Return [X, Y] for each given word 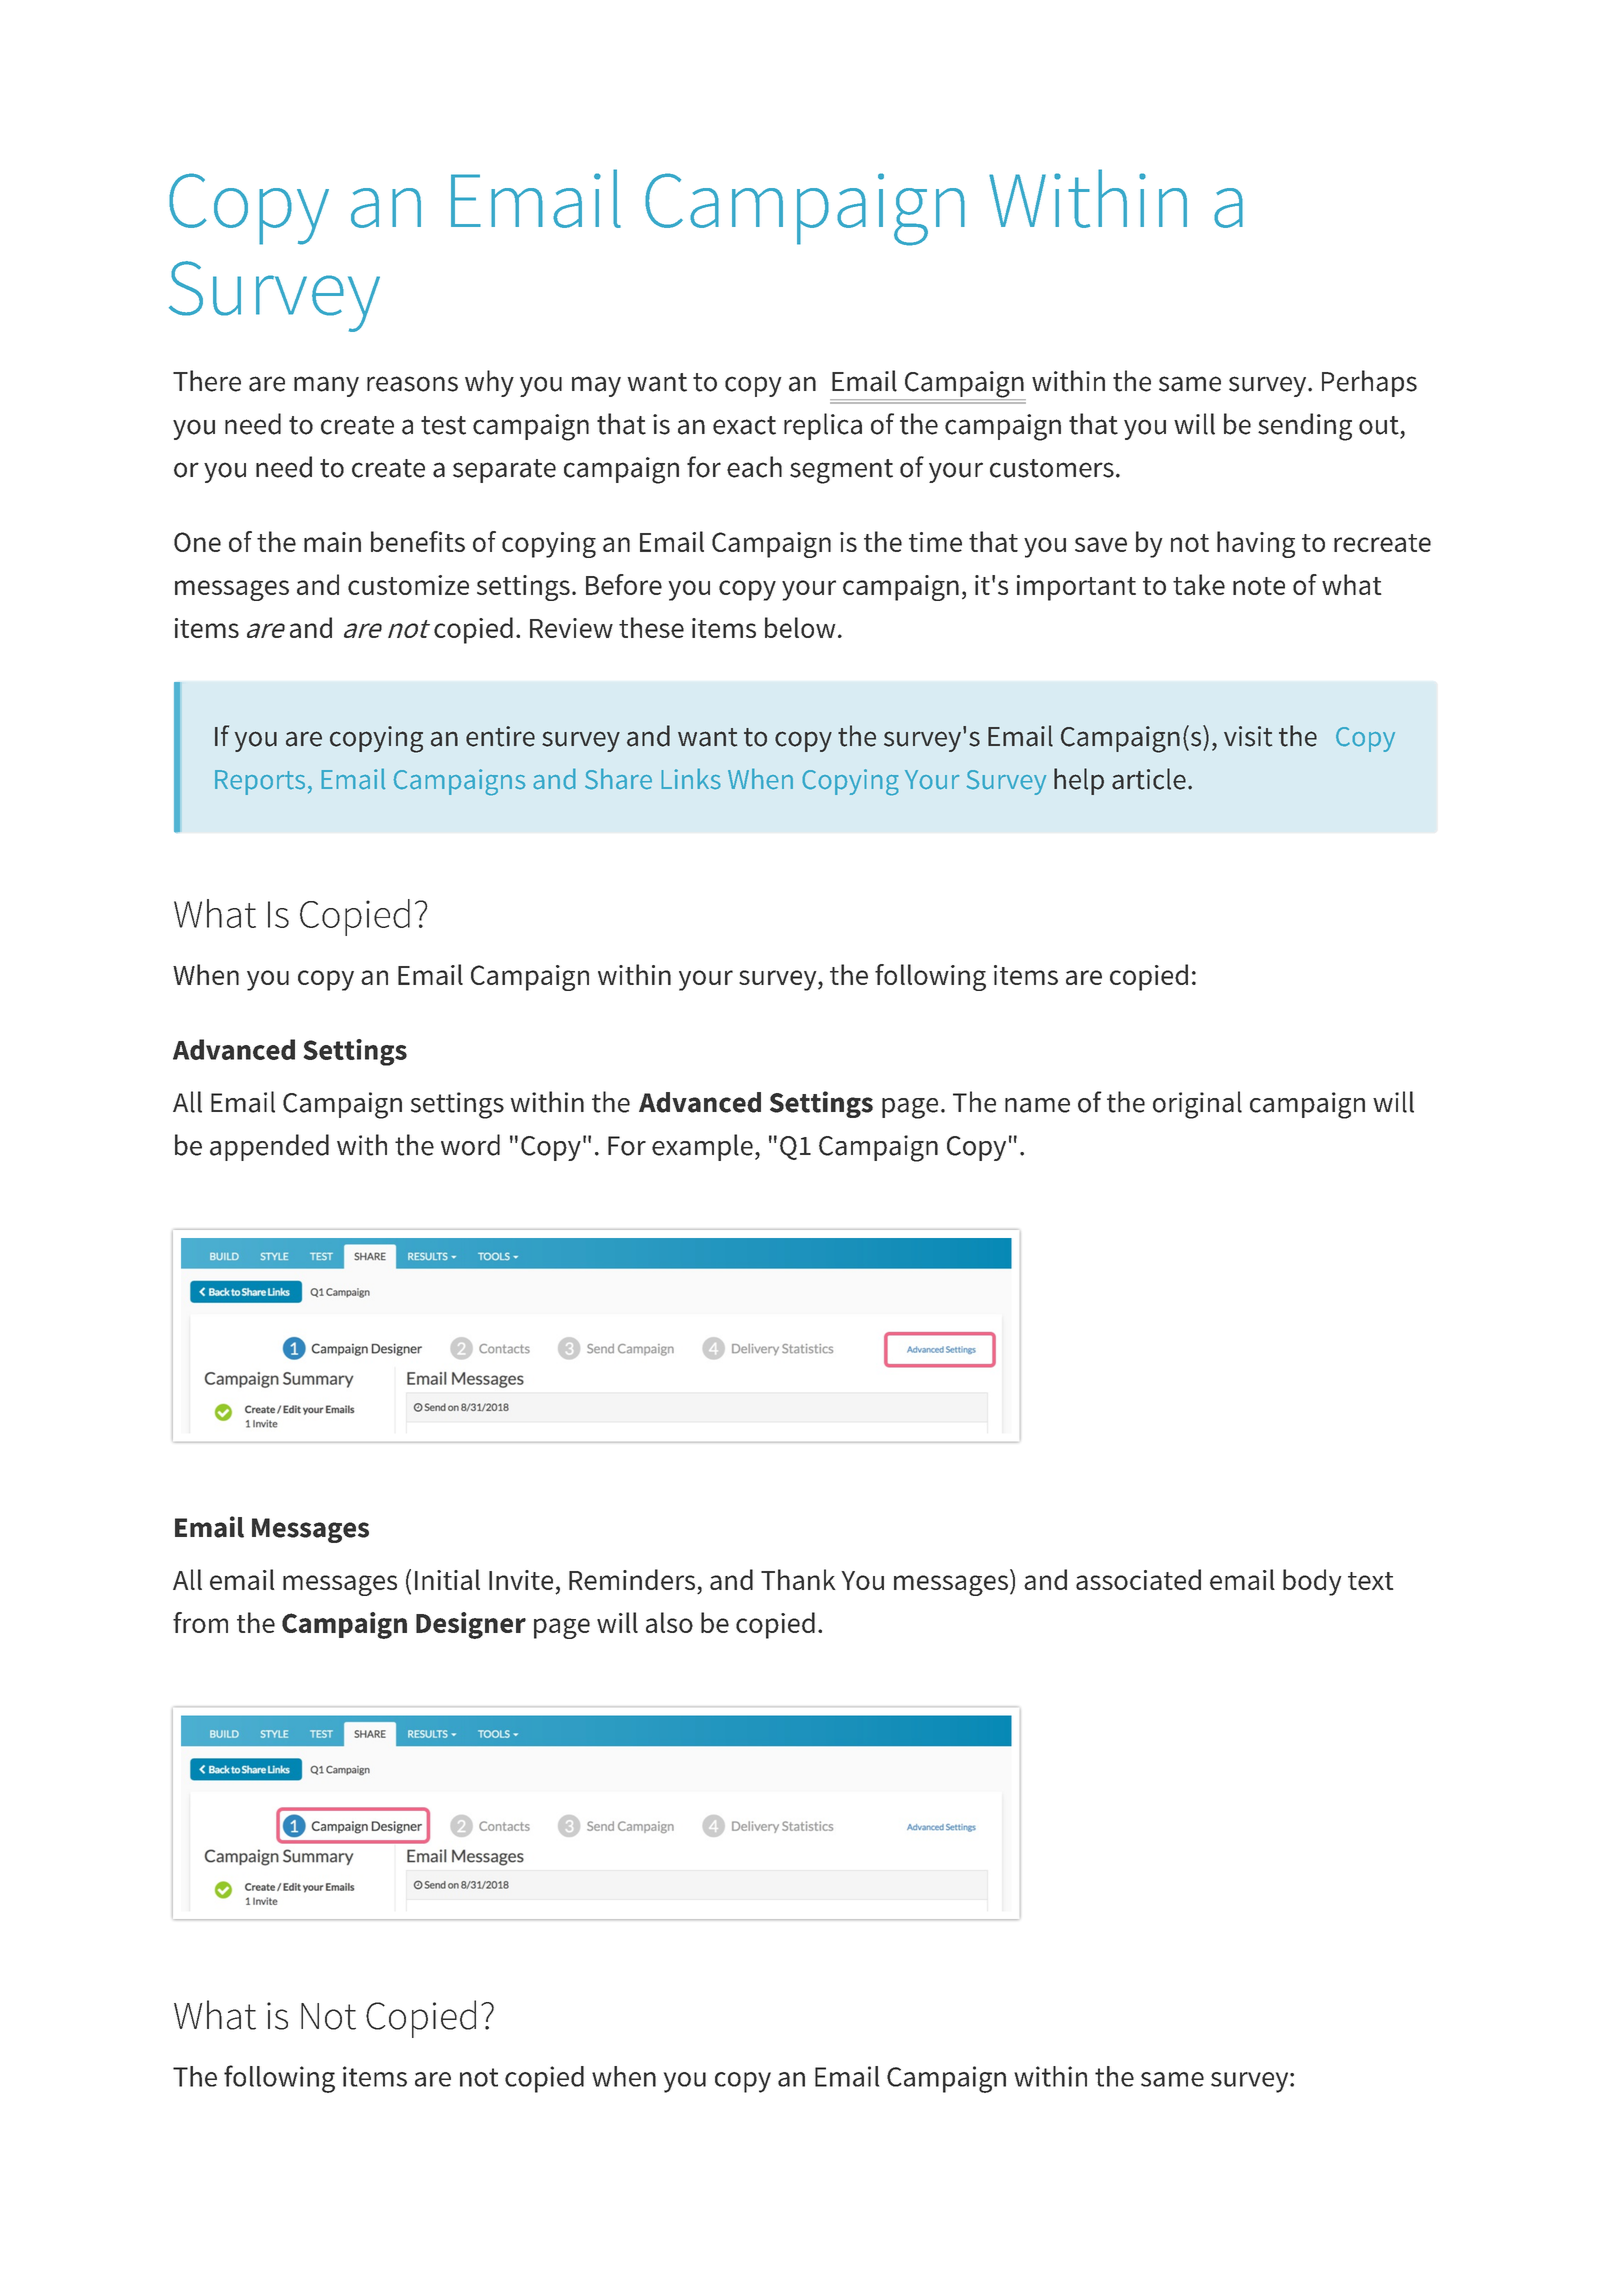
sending [1305, 427]
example [702, 1147]
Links [691, 778]
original [1197, 1105]
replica [823, 426]
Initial [447, 1579]
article [1149, 779]
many [326, 386]
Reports [260, 782]
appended [269, 1147]
